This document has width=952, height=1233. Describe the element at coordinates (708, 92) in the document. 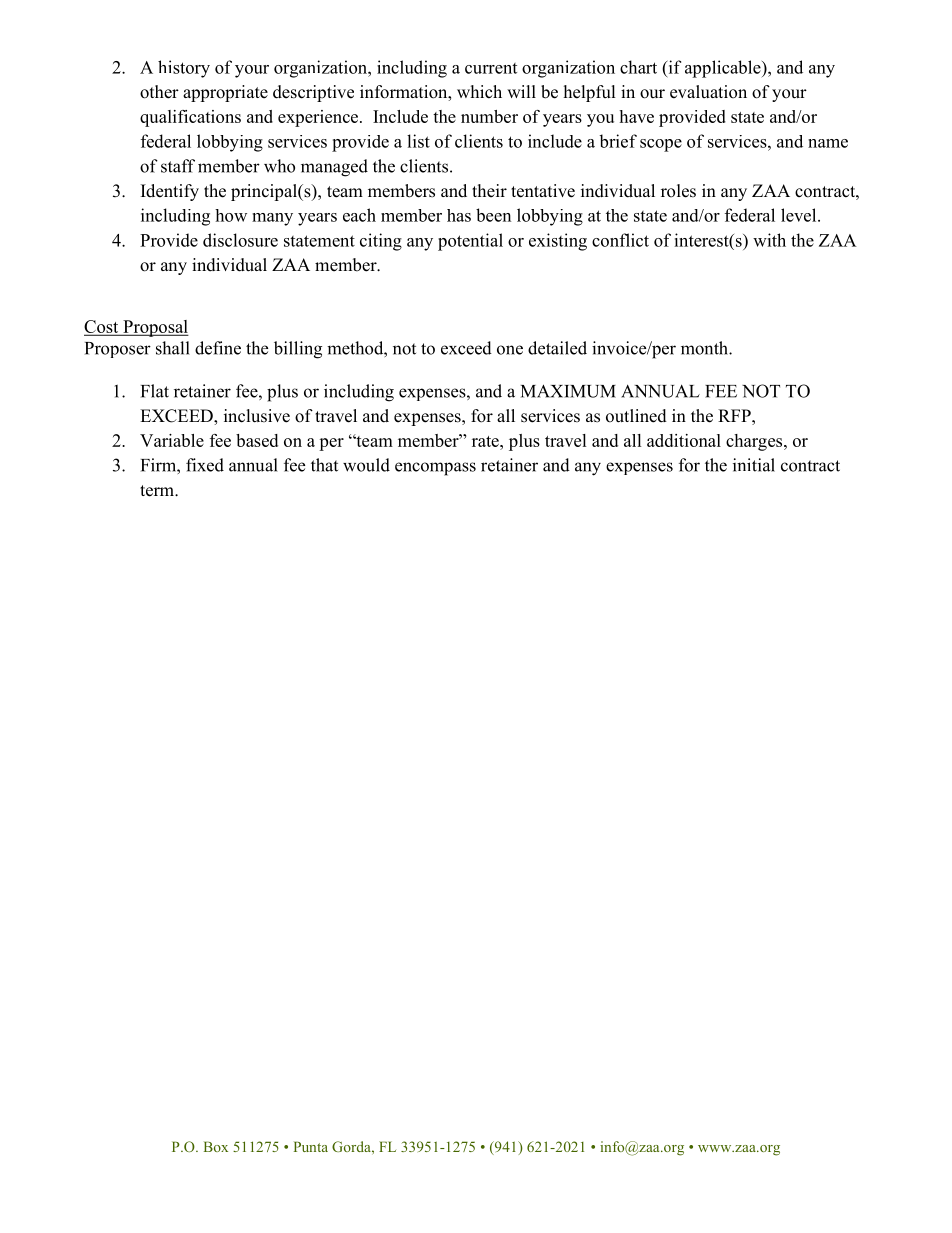

I see `evaluation` at that location.
